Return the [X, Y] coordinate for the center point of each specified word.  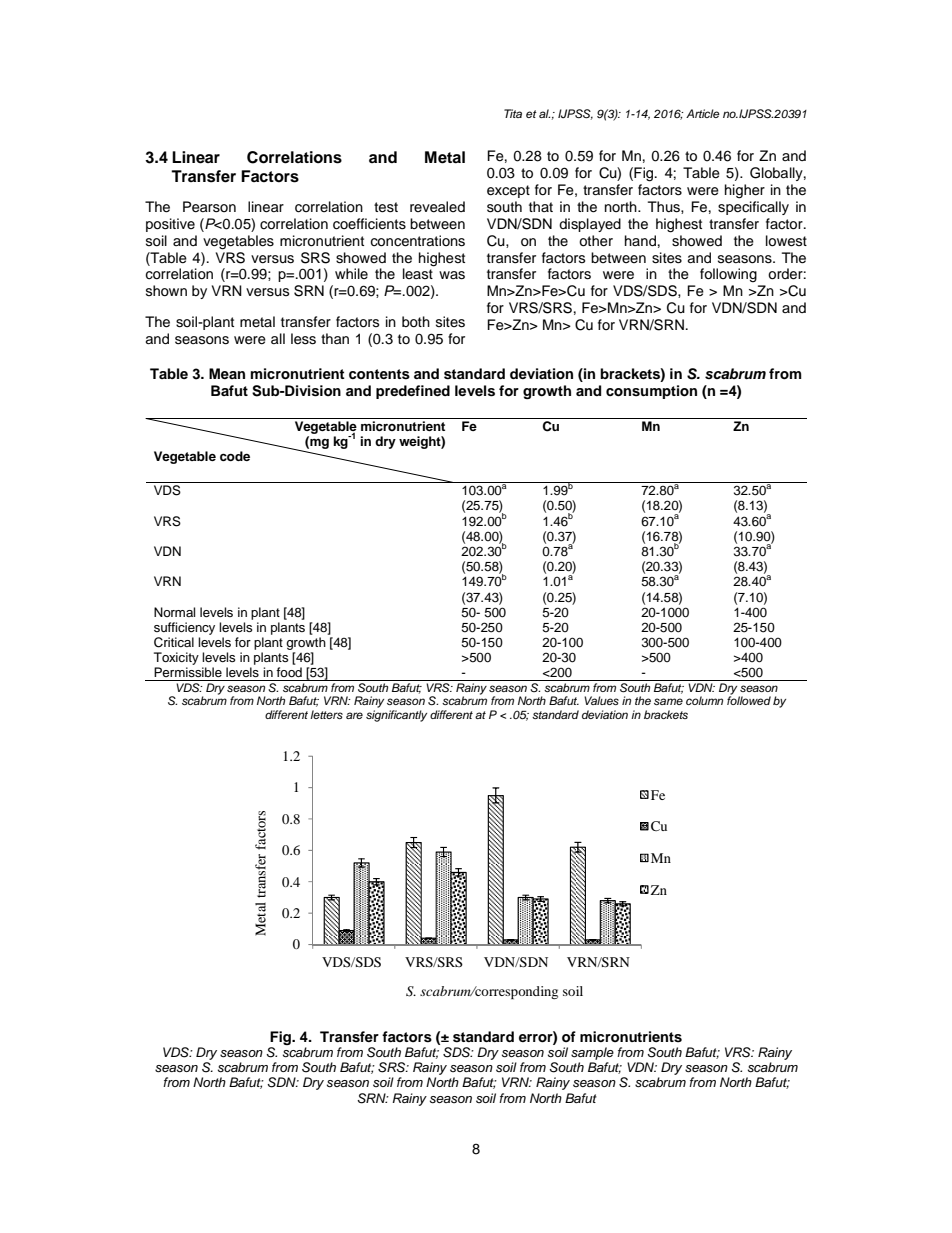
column [704, 700]
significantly [396, 716]
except [508, 191]
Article [703, 113]
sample [592, 1053]
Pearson [209, 207]
